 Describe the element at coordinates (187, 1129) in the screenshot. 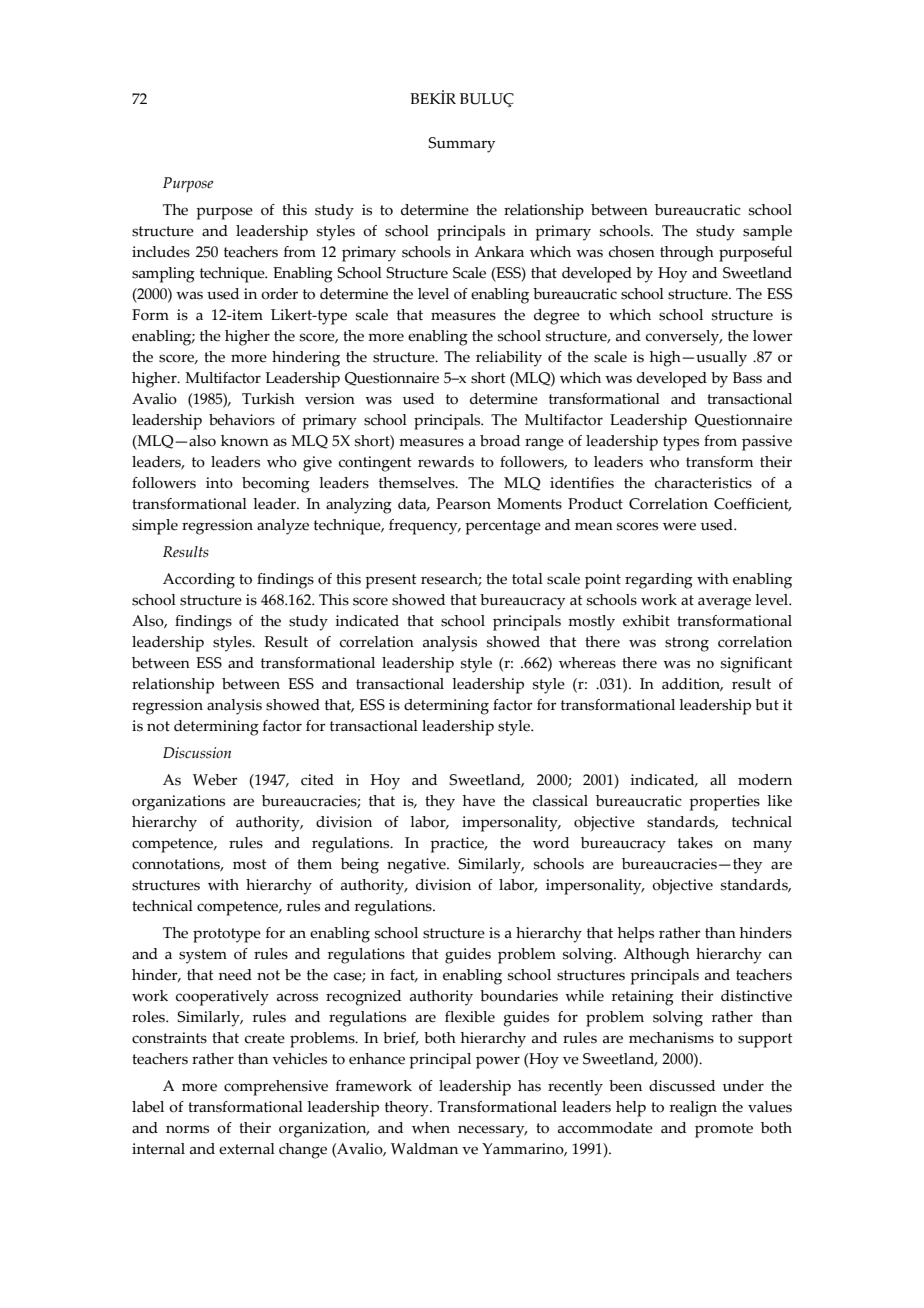

I see `norms` at that location.
